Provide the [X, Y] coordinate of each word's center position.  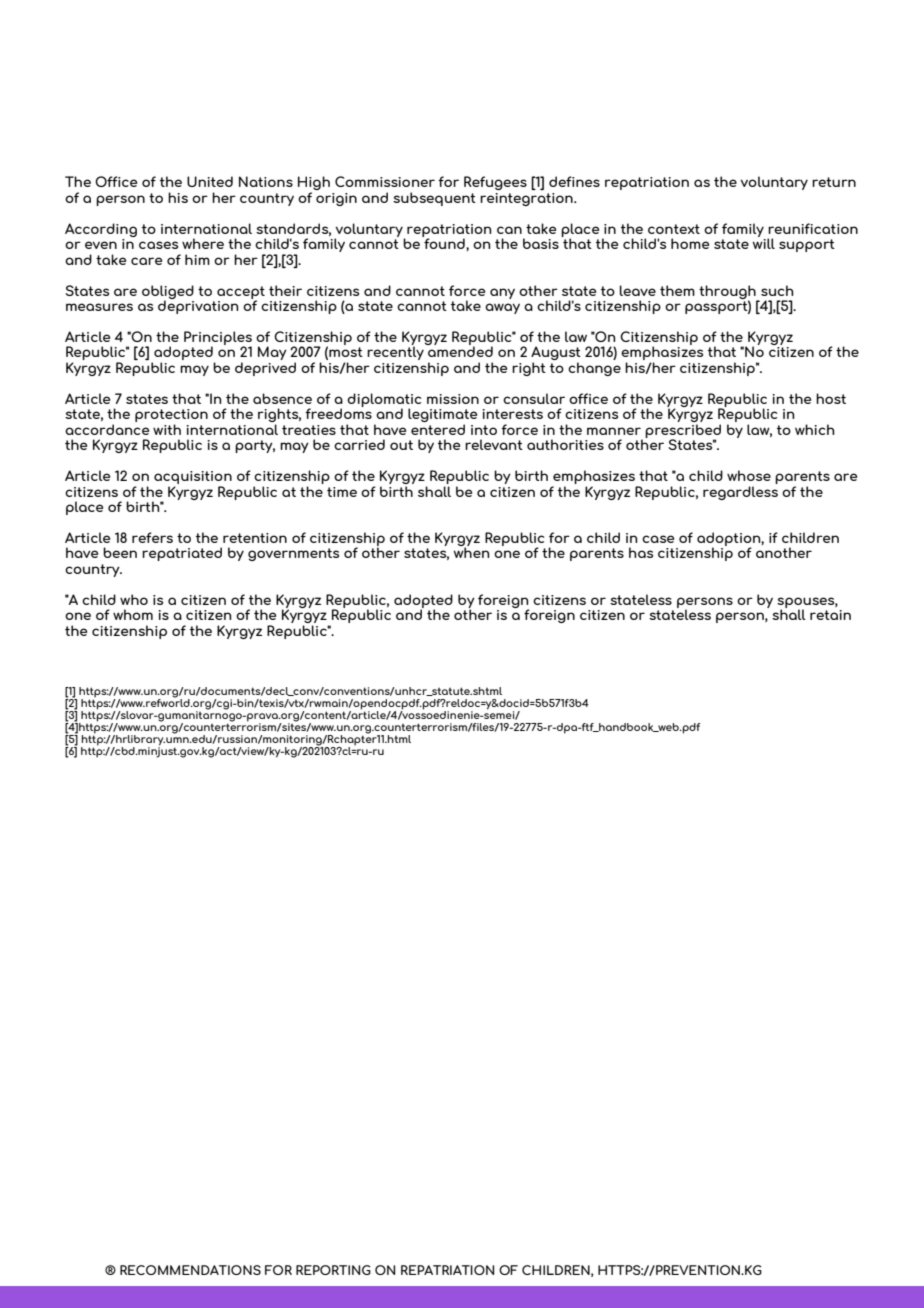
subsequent [434, 199]
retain [830, 615]
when [472, 551]
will [764, 242]
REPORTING [333, 1270]
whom [133, 614]
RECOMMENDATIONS [190, 1270]
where [203, 243]
